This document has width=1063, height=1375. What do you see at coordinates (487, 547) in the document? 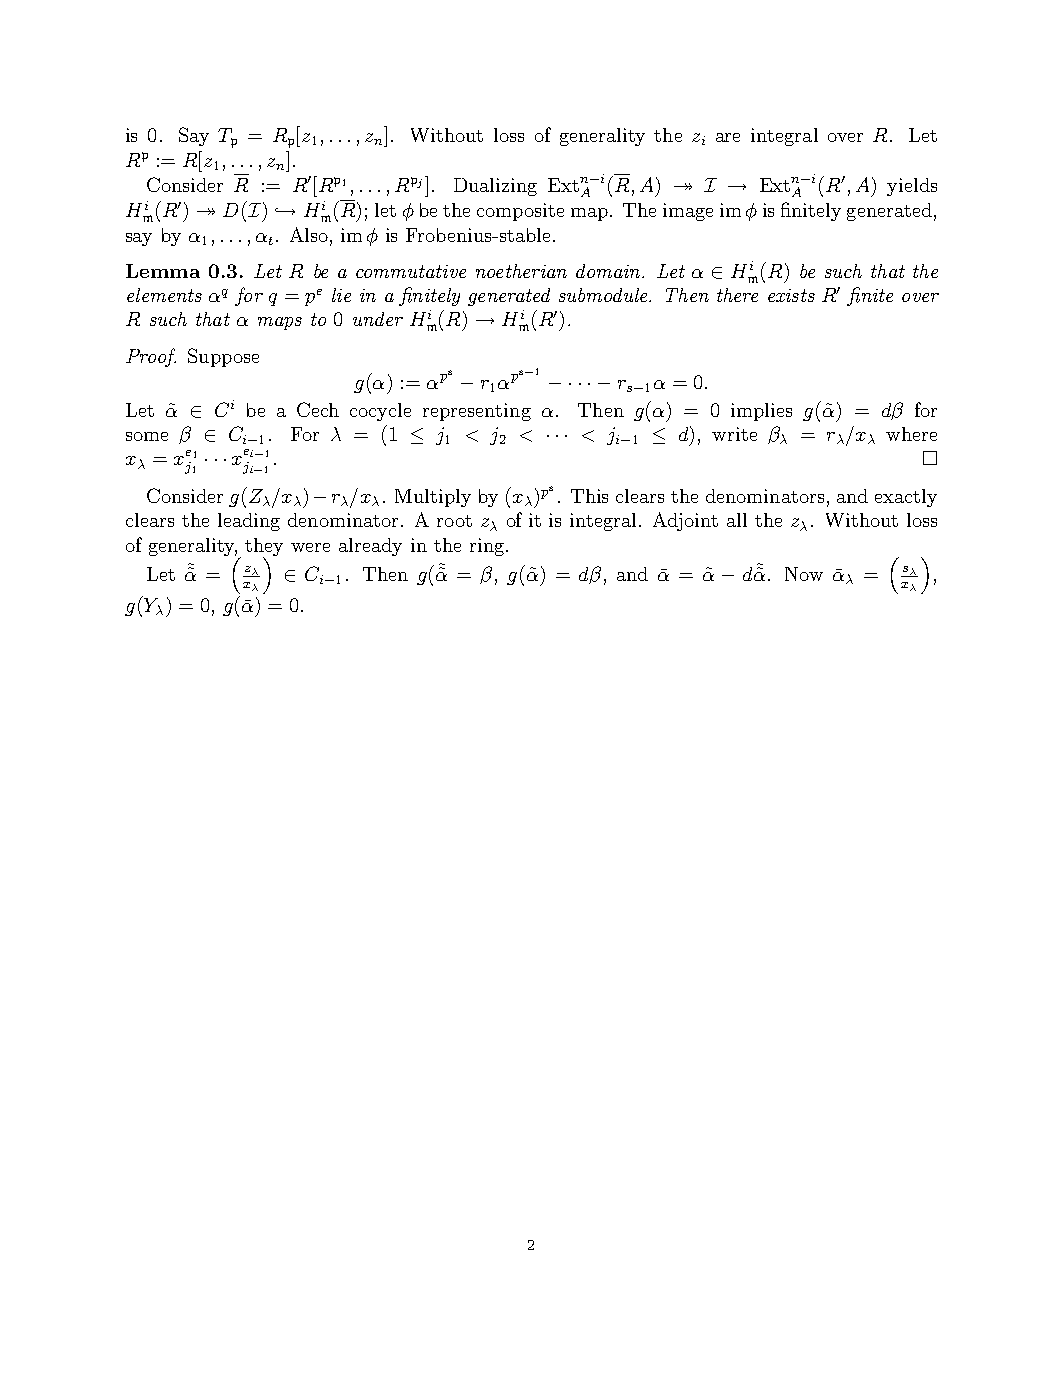
I see `ring` at bounding box center [487, 547].
